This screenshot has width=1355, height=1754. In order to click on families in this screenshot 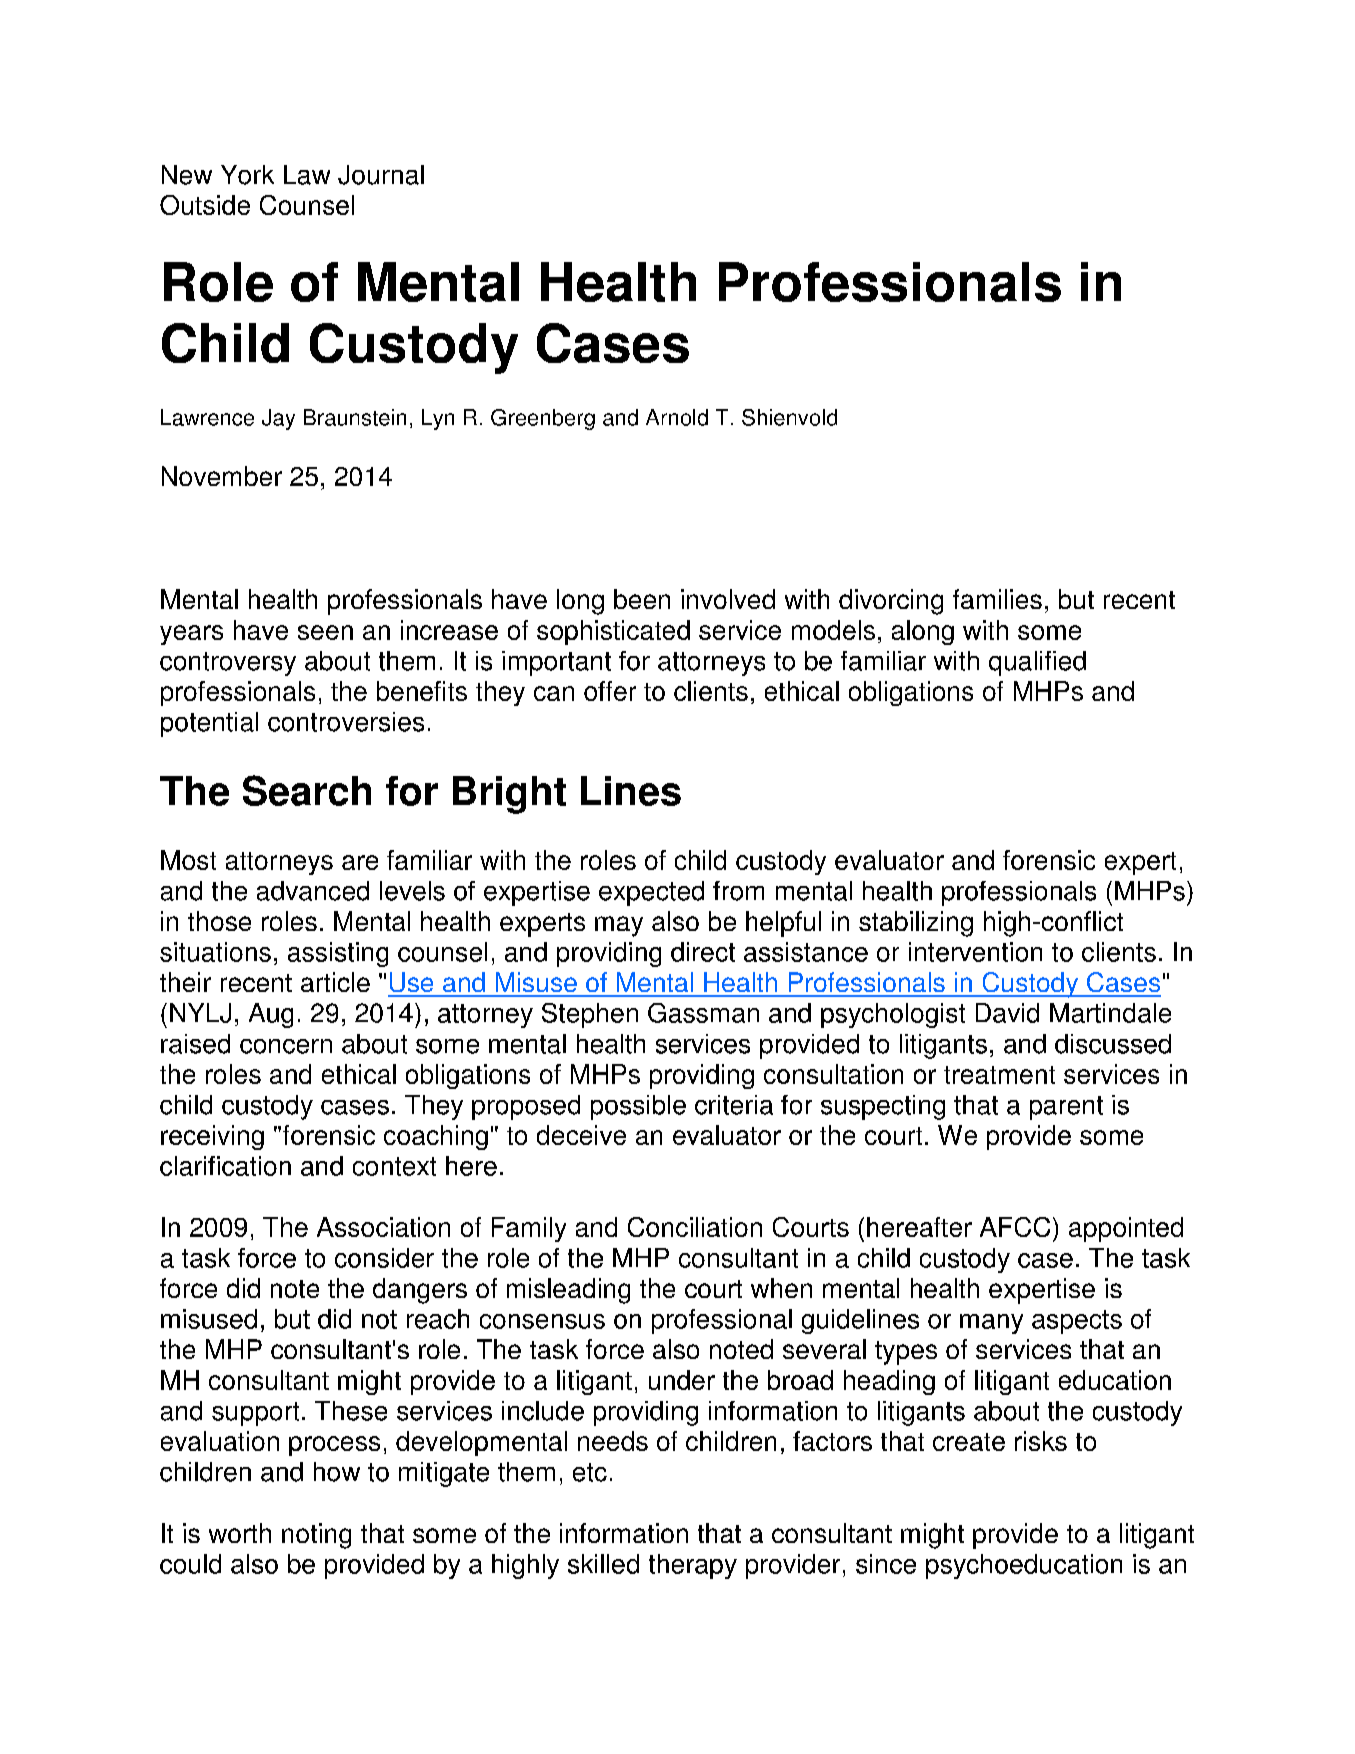, I will do `click(997, 599)`.
